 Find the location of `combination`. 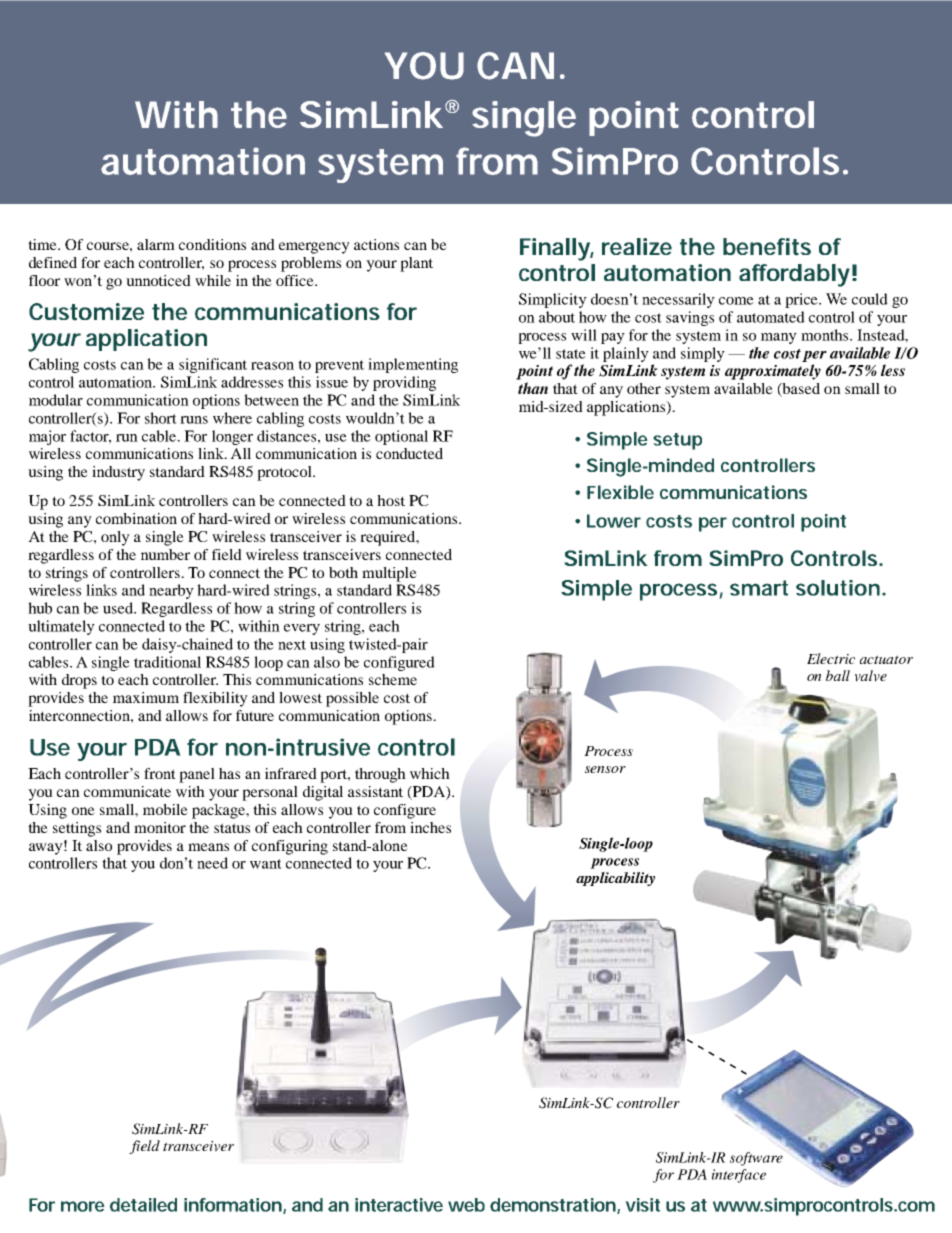

combination is located at coordinates (136, 518).
